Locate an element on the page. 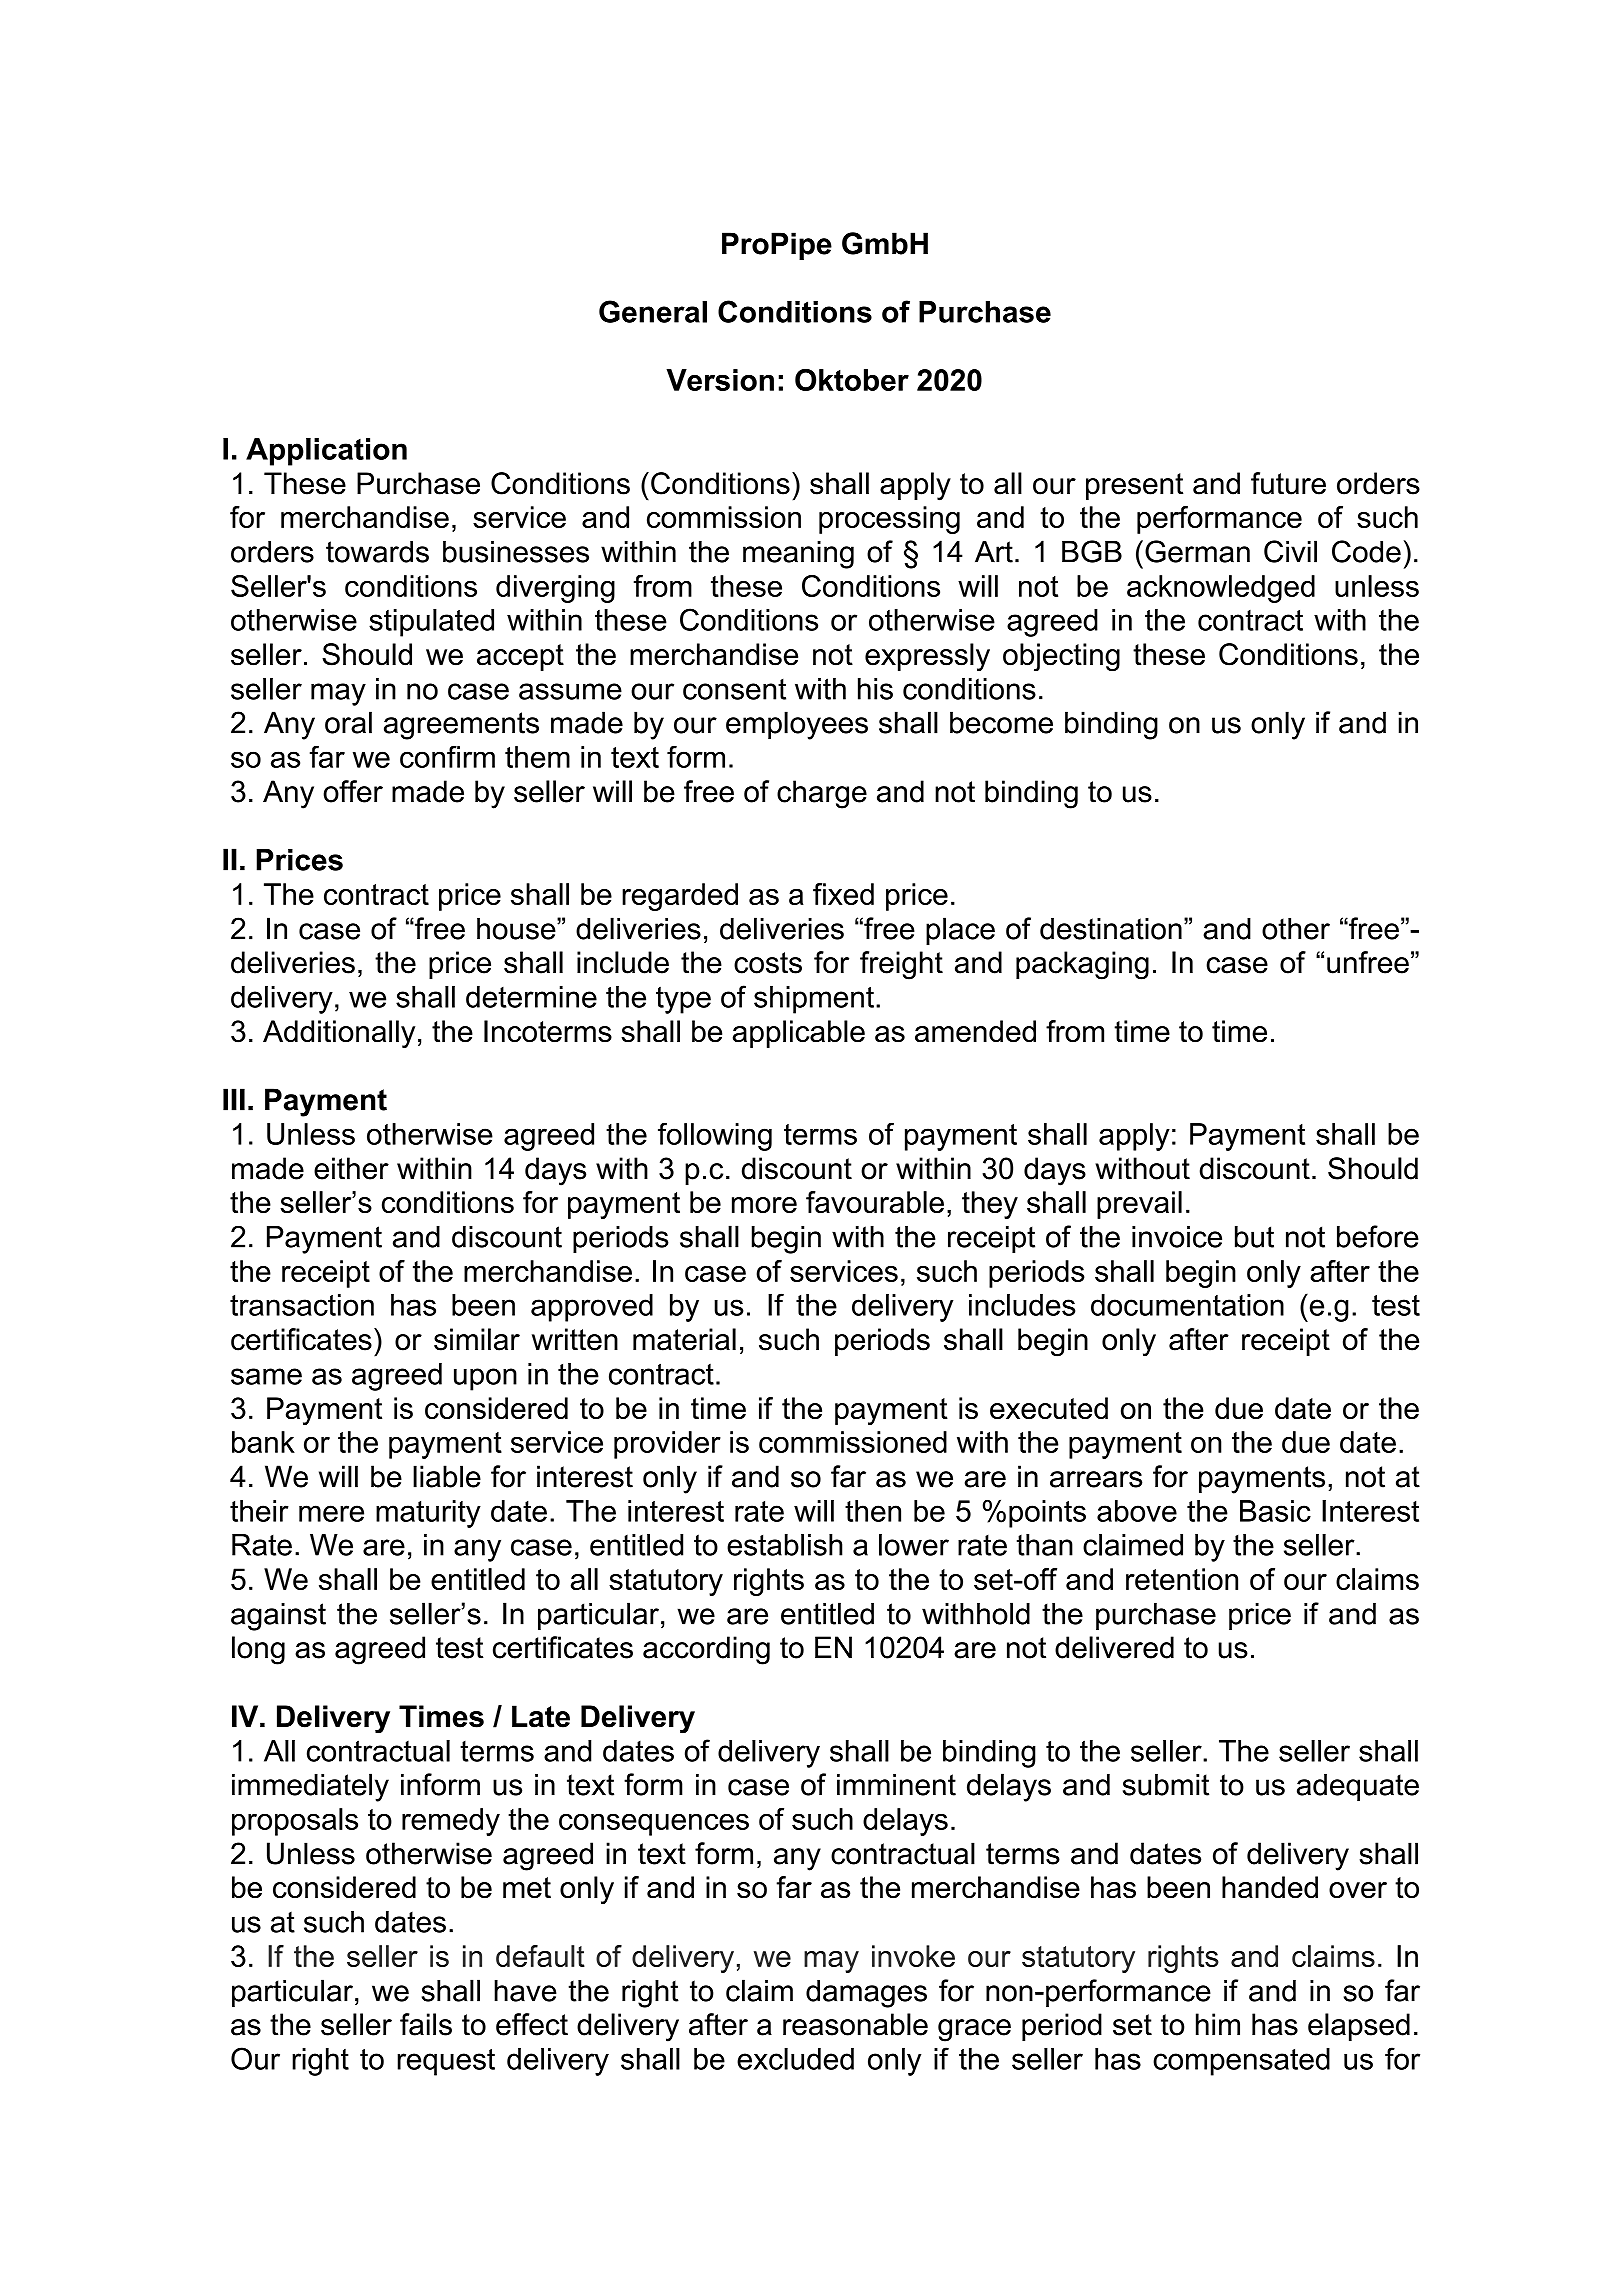 Image resolution: width=1612 pixels, height=2280 pixels. future is located at coordinates (1288, 483).
